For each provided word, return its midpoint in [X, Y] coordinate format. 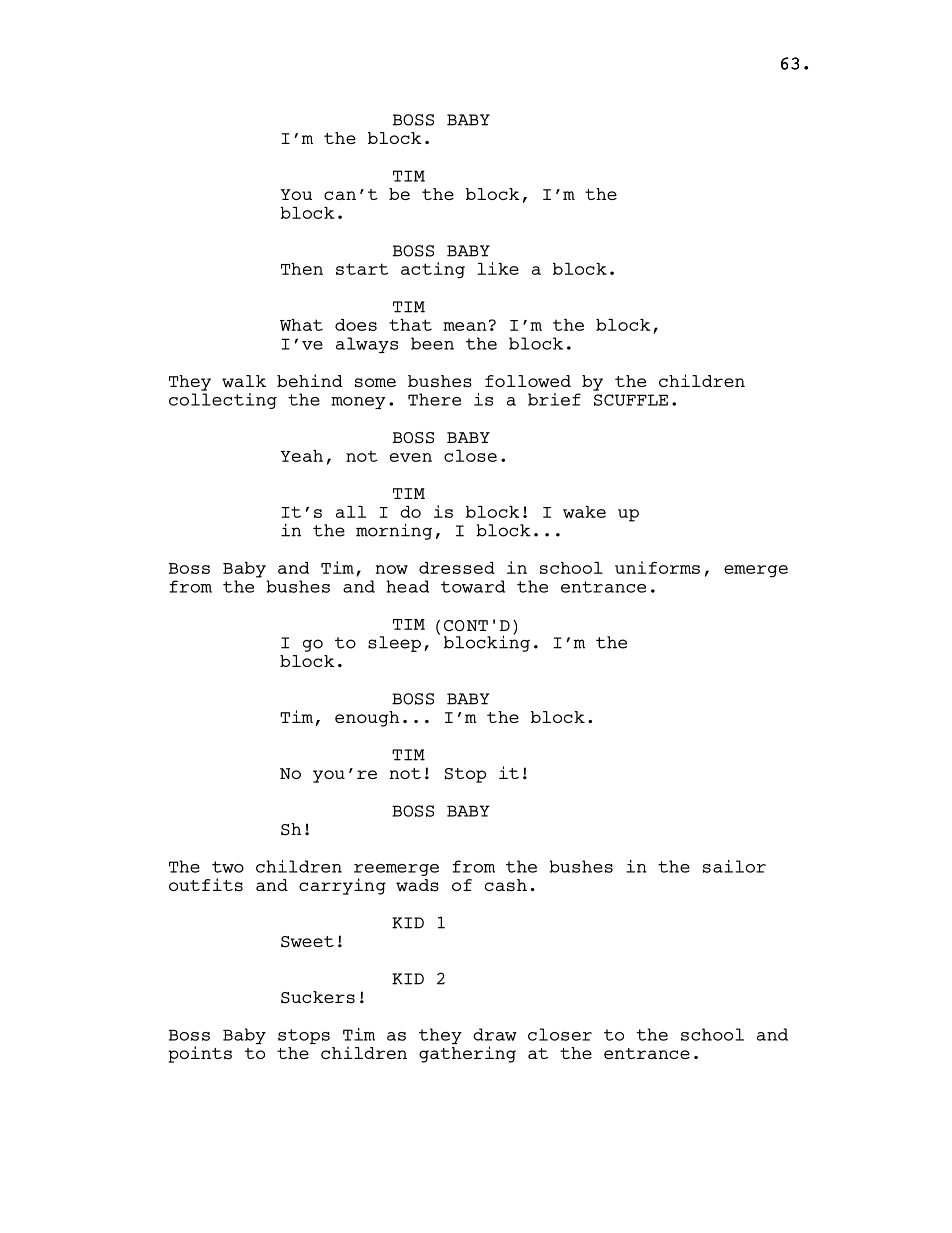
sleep [394, 644]
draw [495, 1034]
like [498, 268]
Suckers [318, 997]
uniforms [657, 567]
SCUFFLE [631, 400]
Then [302, 269]
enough [367, 719]
